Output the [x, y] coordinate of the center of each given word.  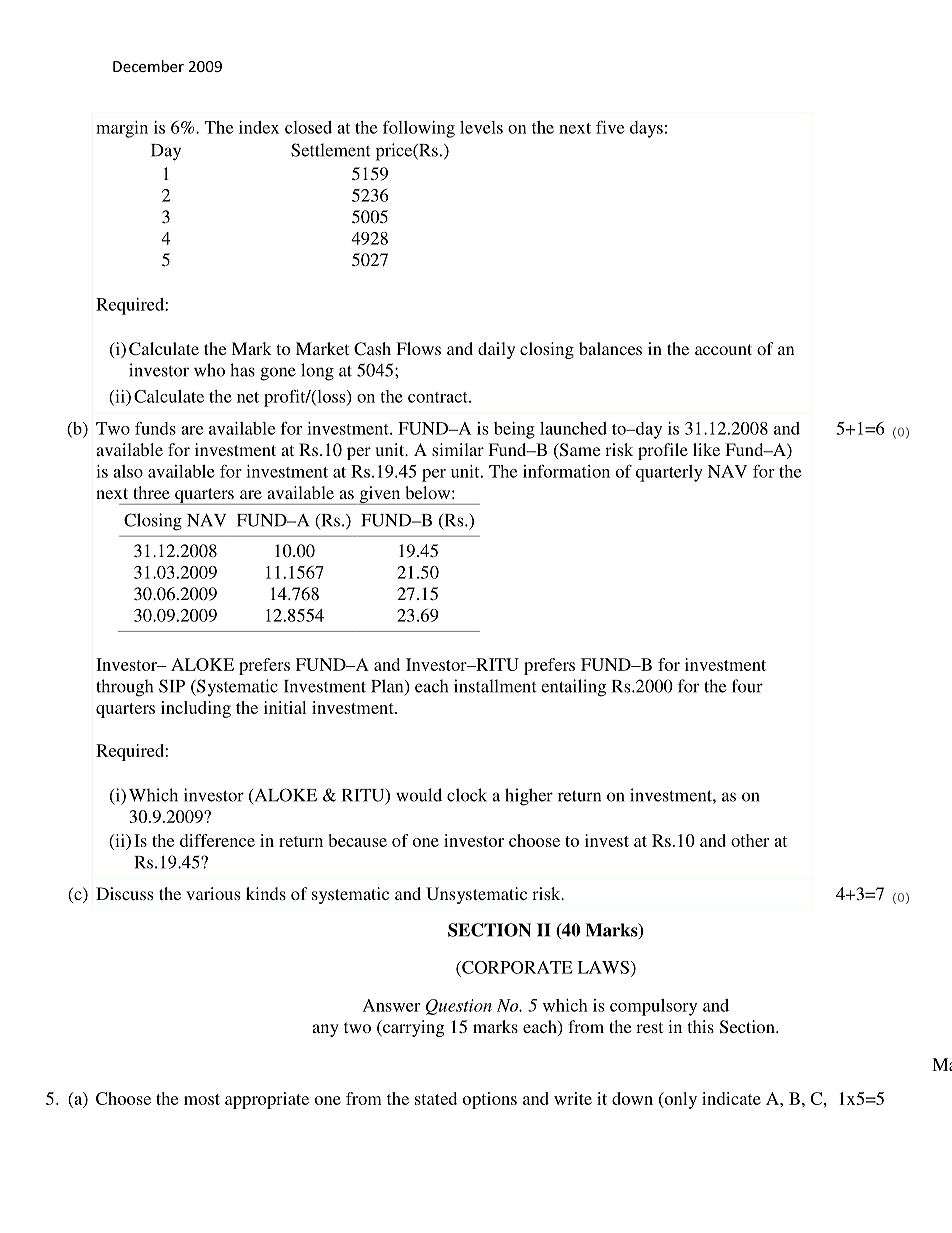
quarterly [669, 473]
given [380, 495]
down [632, 1098]
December [148, 66]
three [151, 492]
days [646, 129]
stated [436, 1098]
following [419, 129]
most [202, 1099]
